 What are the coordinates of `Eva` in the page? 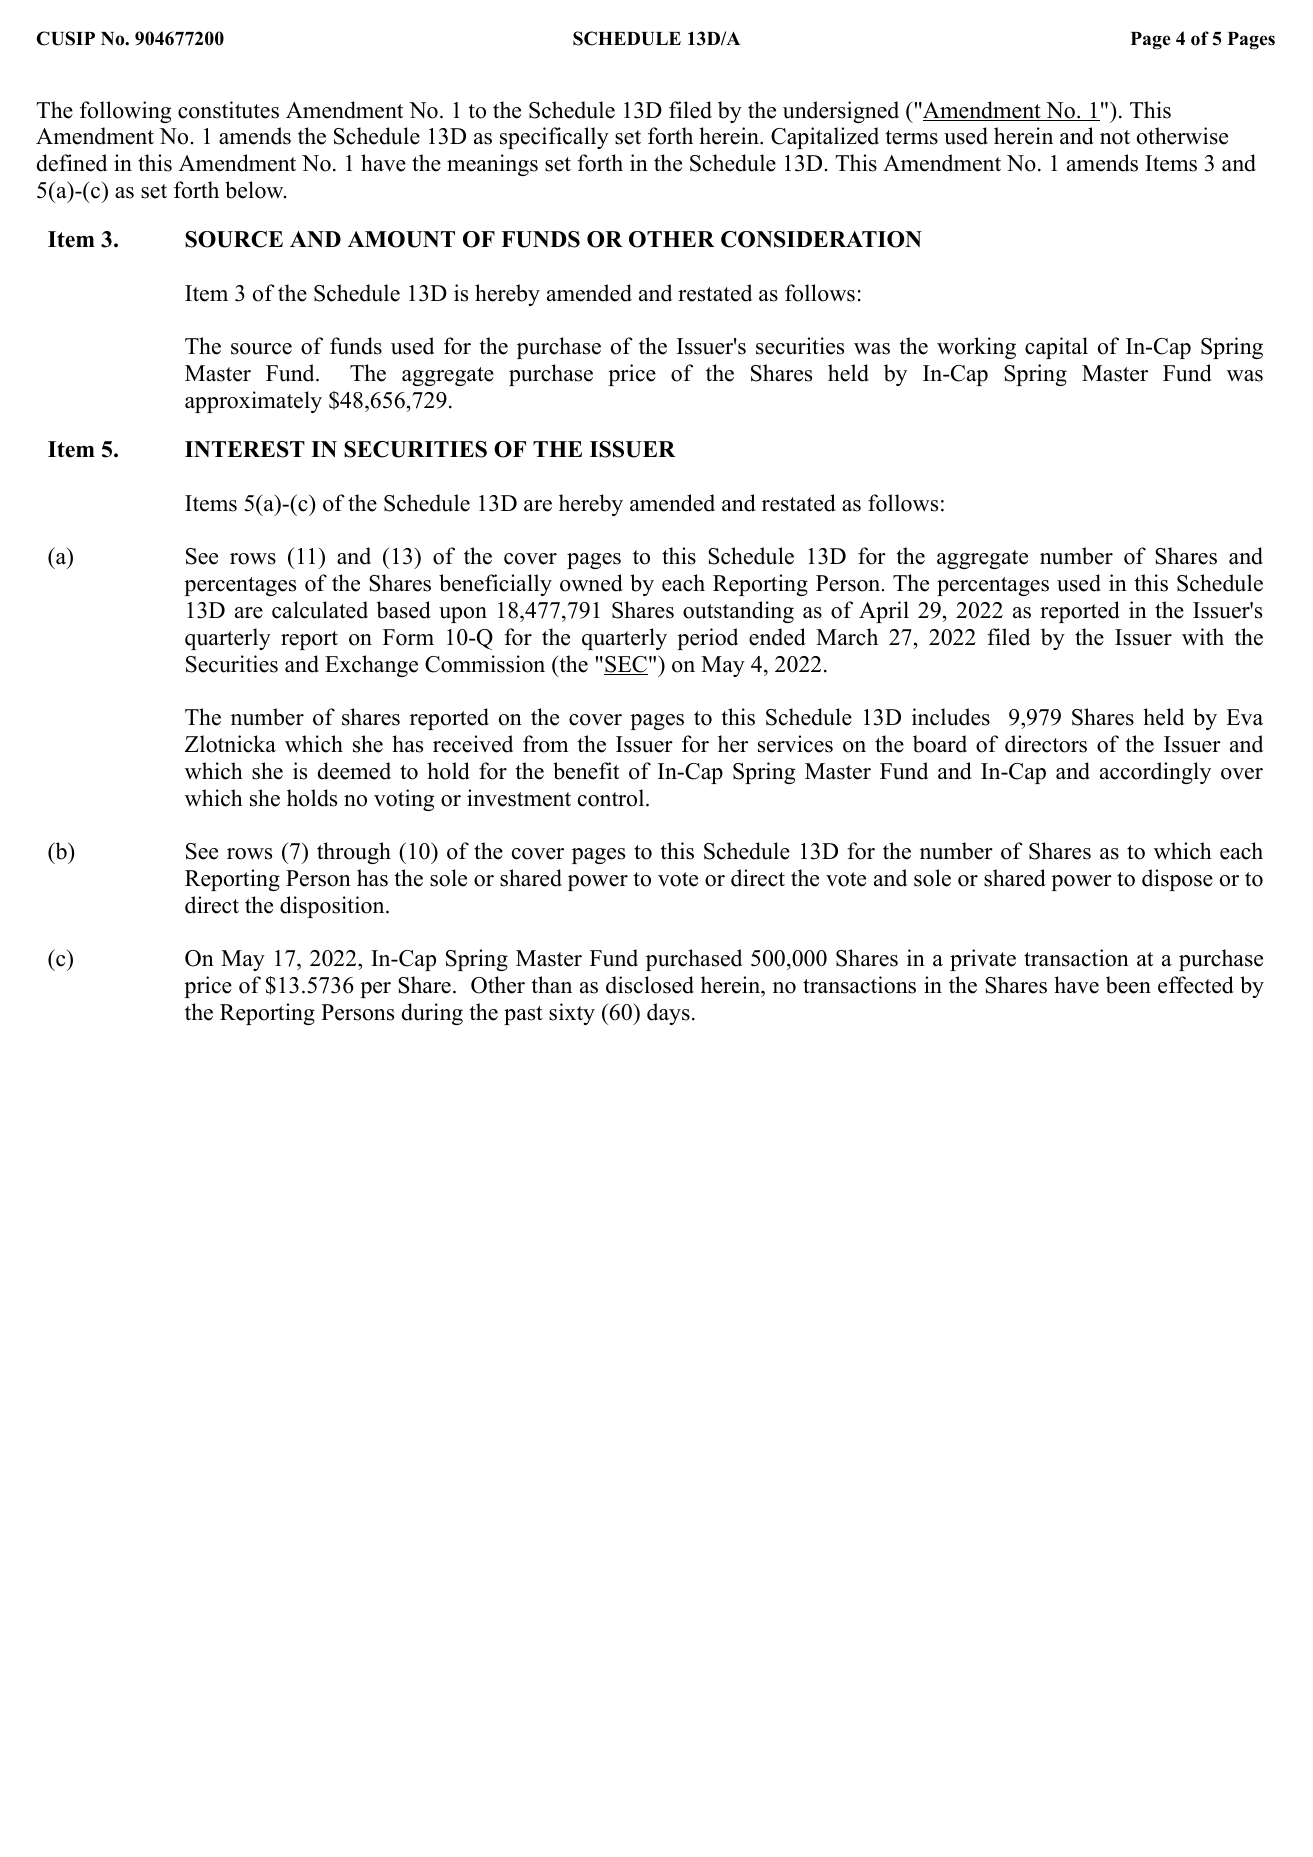 It's located at (1244, 717).
